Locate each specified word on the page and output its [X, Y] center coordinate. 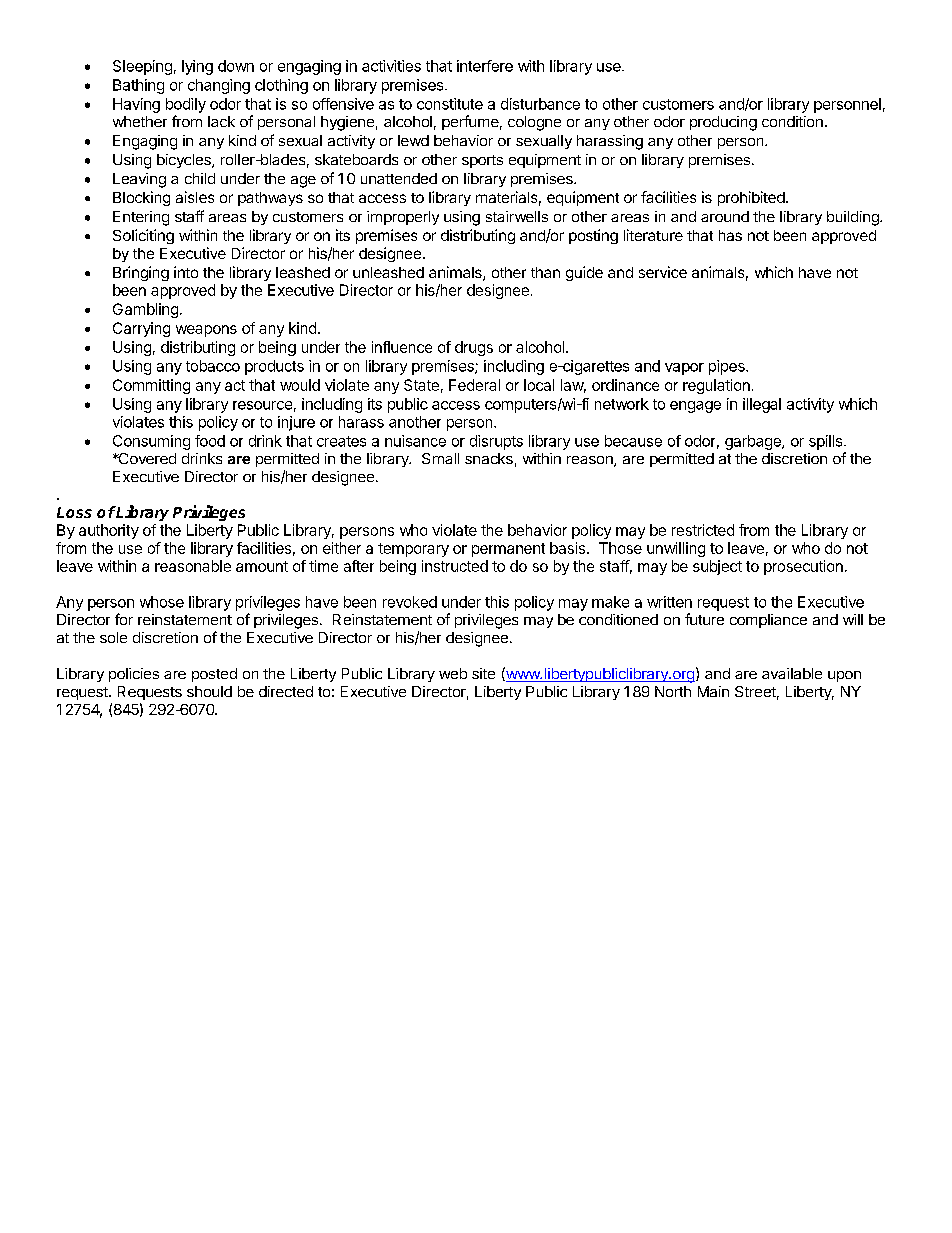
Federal [474, 385]
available [792, 673]
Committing [151, 386]
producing [723, 123]
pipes [728, 367]
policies [134, 675]
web [453, 673]
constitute [450, 104]
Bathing [138, 86]
